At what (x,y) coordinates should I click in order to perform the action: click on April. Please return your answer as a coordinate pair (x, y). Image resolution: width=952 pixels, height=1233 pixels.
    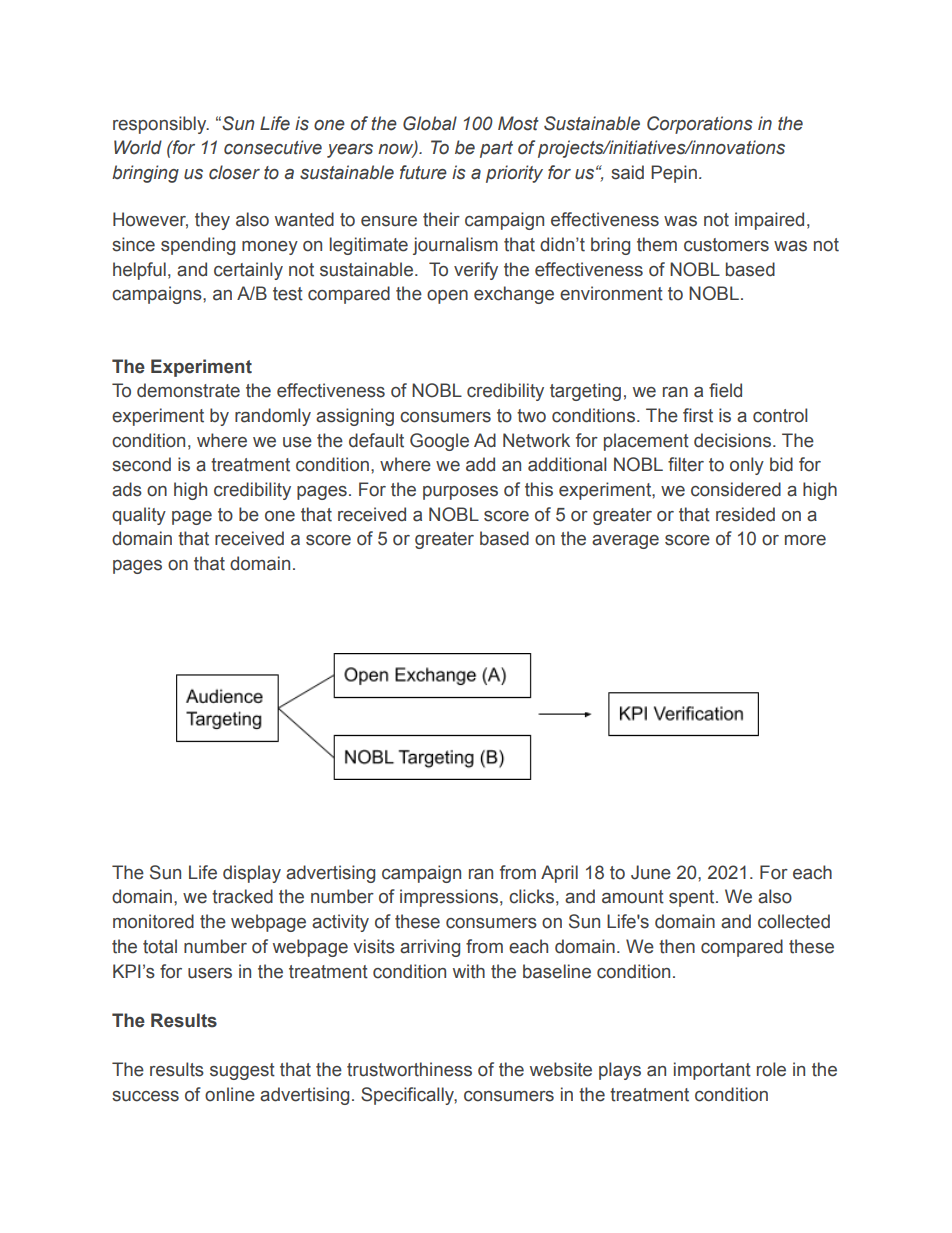
    Looking at the image, I should click on (559, 874).
